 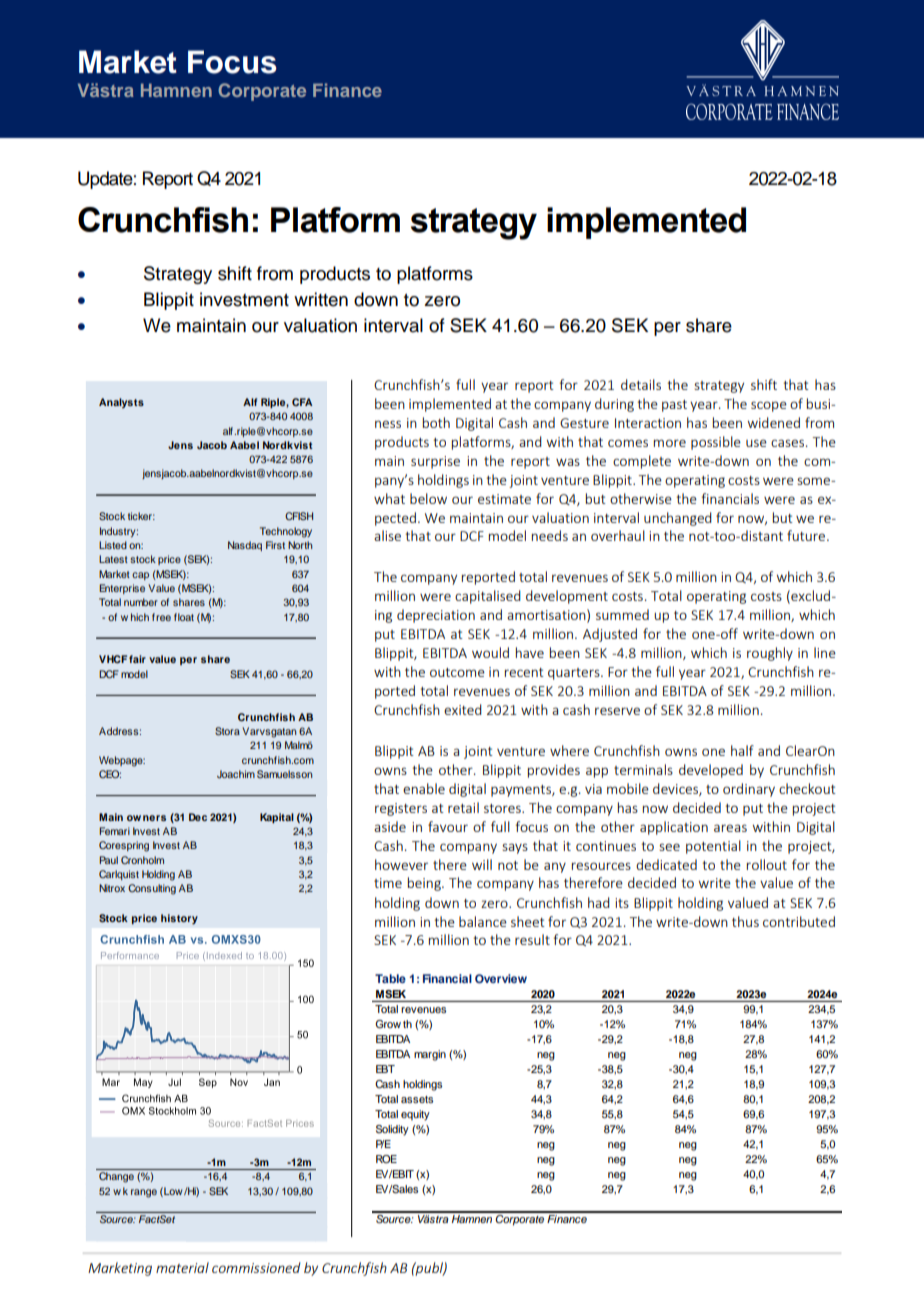 I want to click on scope, so click(x=769, y=406).
